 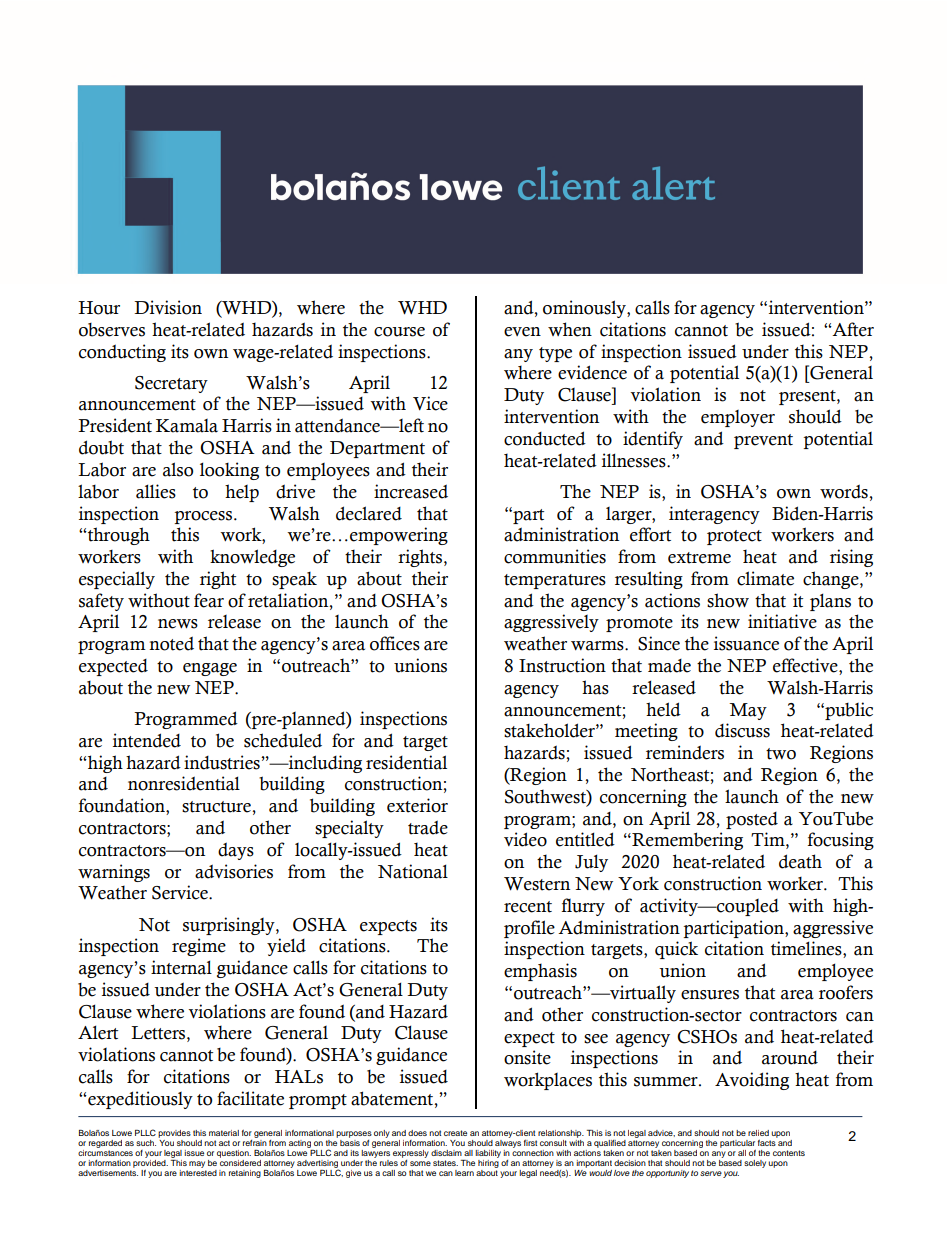 I want to click on exterior, so click(x=417, y=805).
